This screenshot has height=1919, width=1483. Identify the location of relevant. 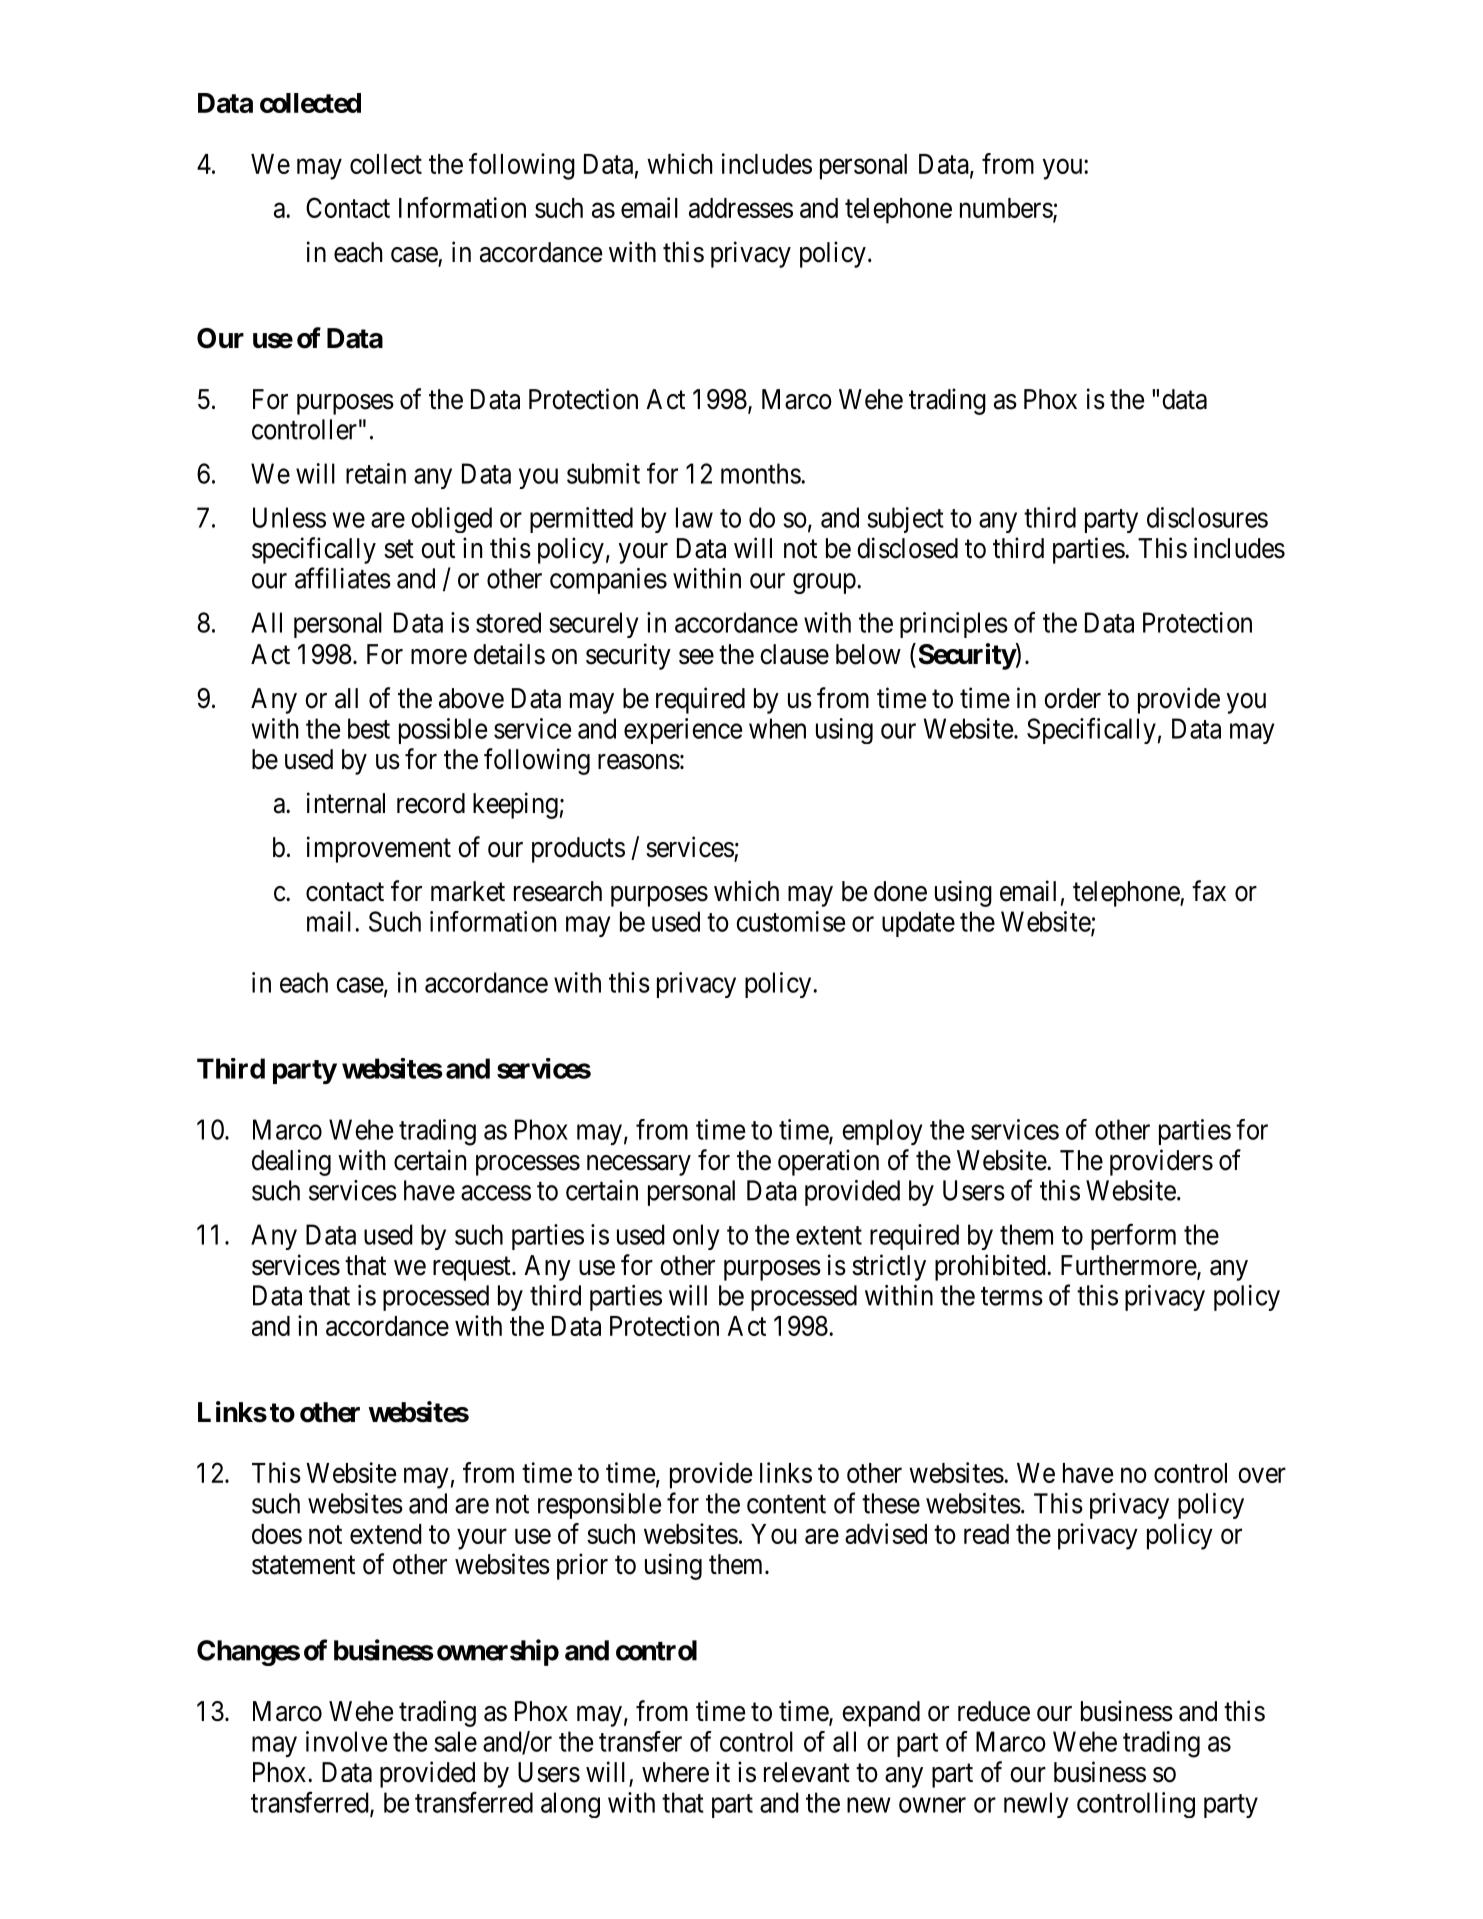
(807, 1772).
